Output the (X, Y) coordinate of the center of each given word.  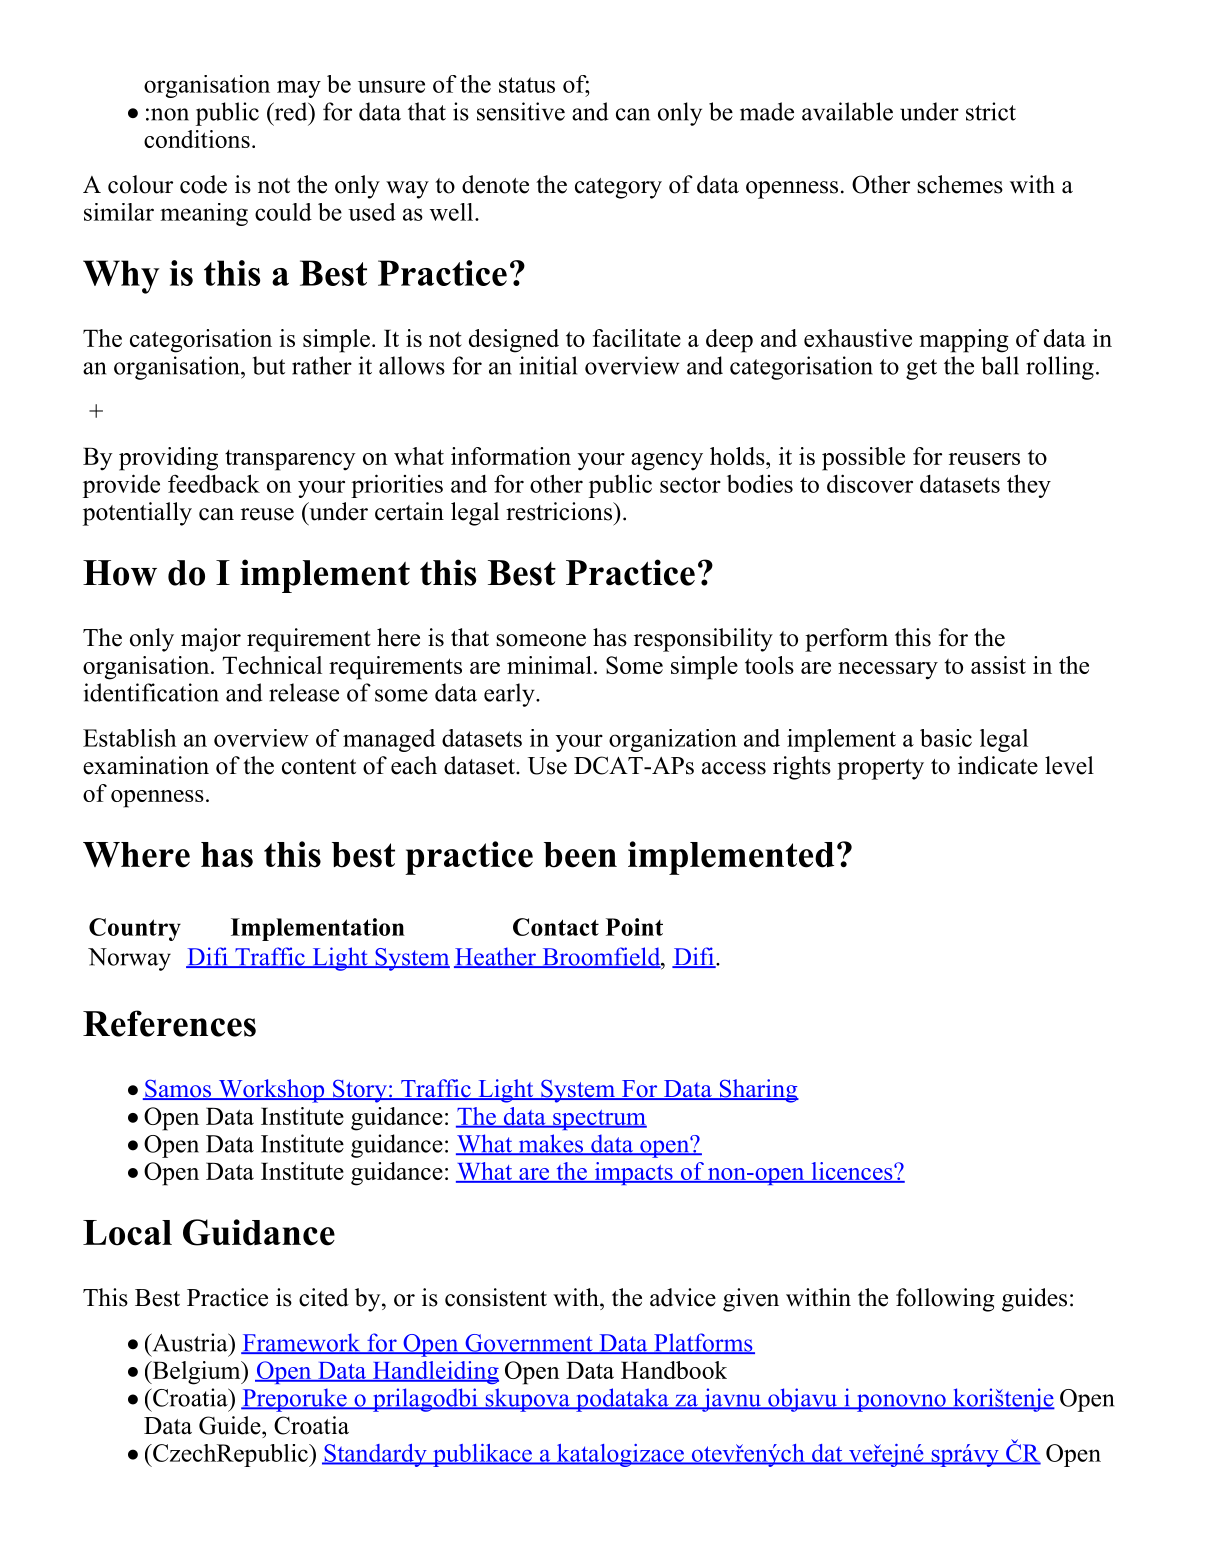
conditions (197, 139)
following (945, 1300)
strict (991, 111)
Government (529, 1344)
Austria (190, 1342)
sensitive (521, 111)
